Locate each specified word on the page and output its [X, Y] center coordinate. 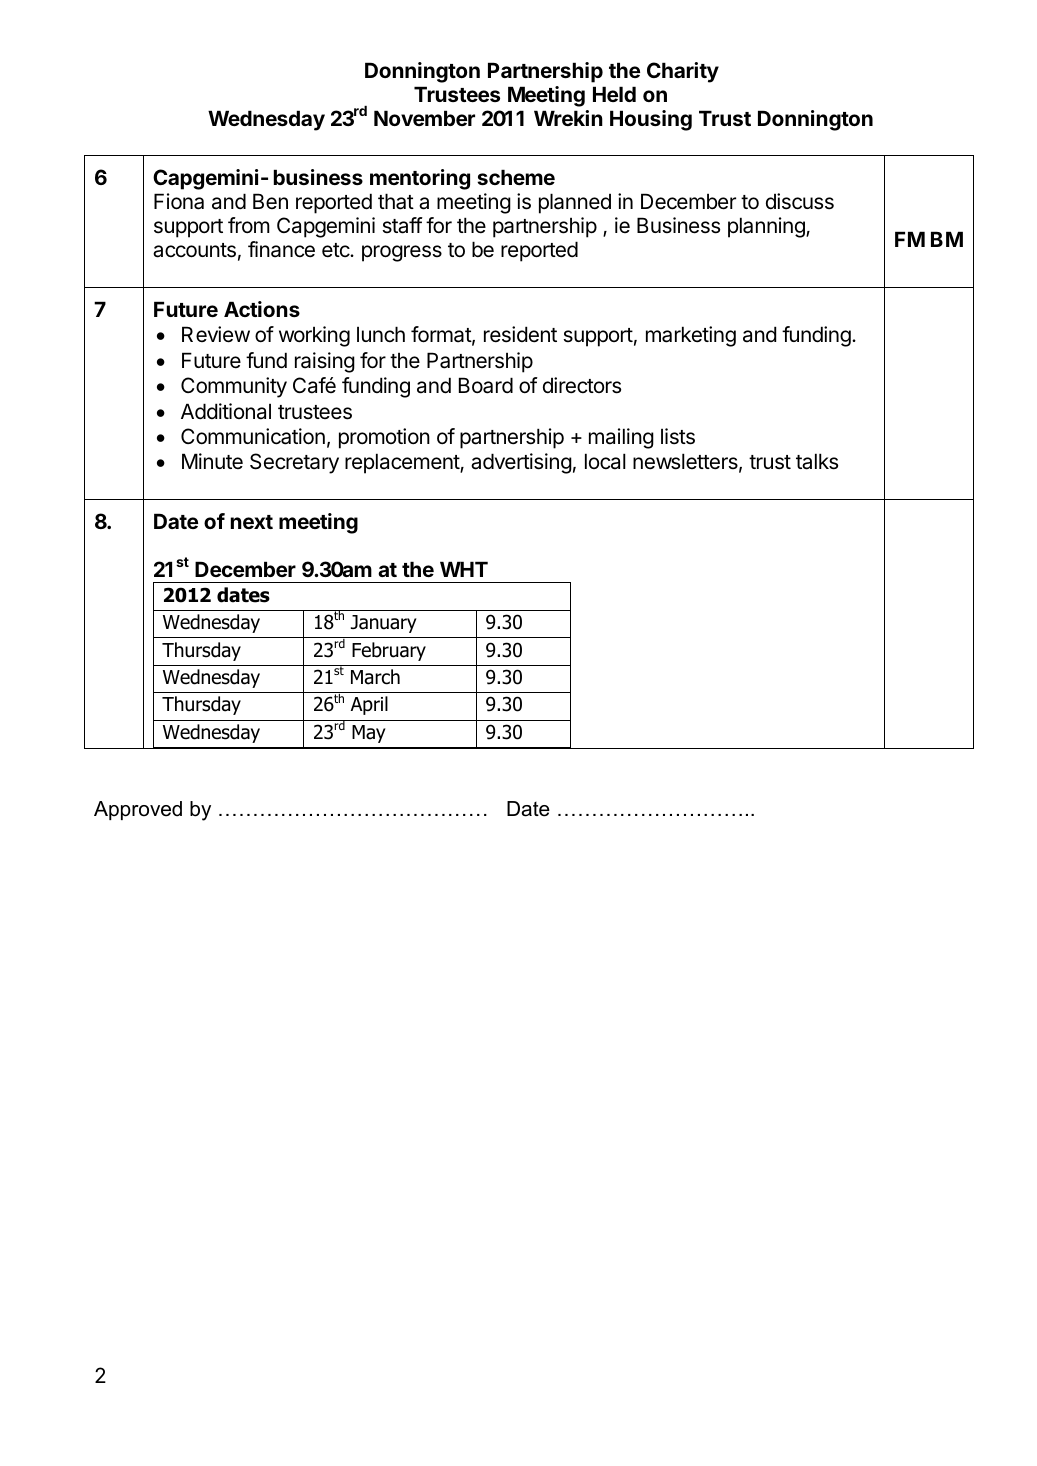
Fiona [179, 201]
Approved [138, 810]
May [369, 734]
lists [678, 436]
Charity [683, 72]
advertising [521, 463]
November [424, 118]
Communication [253, 436]
